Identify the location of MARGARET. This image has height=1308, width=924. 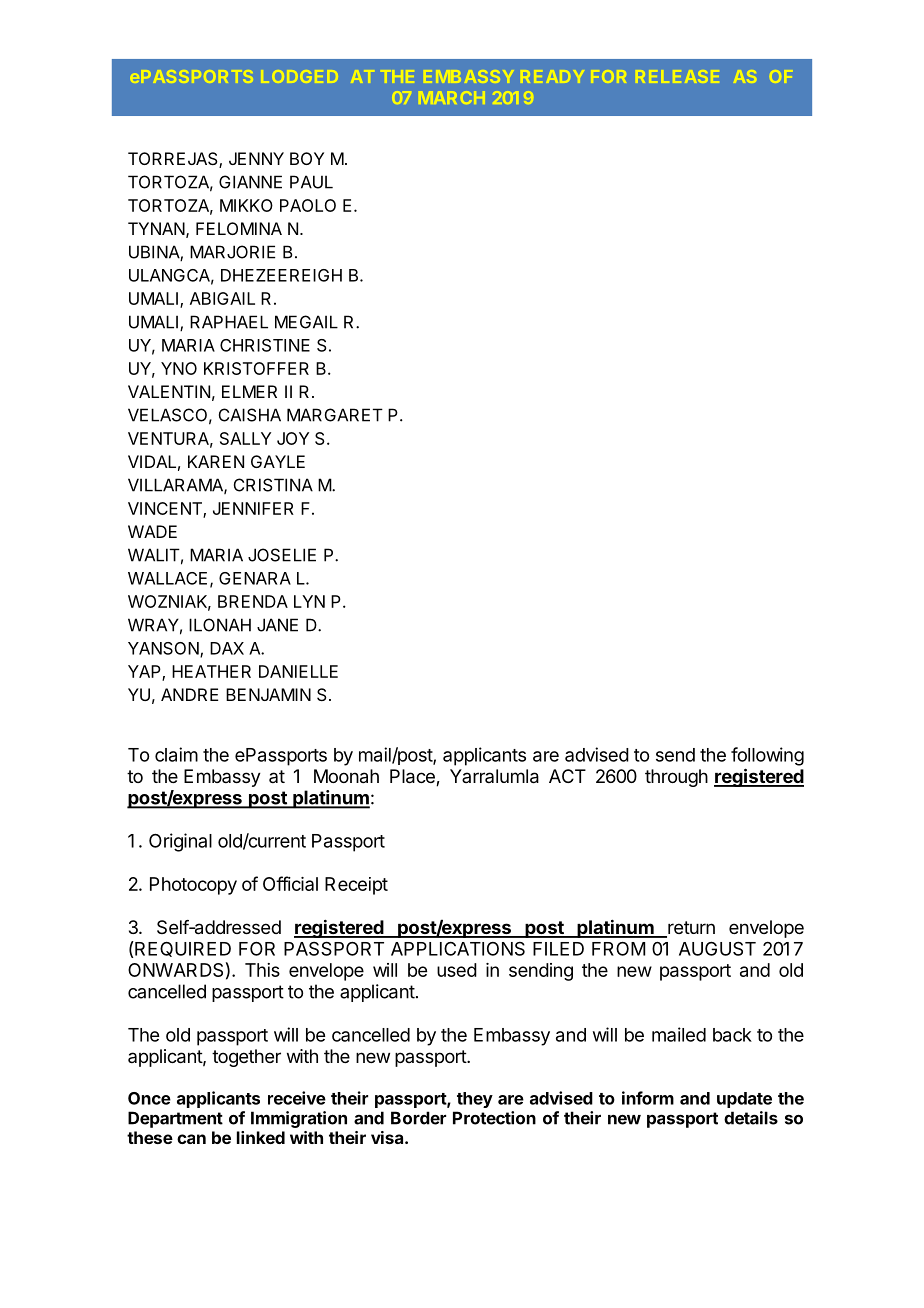
(335, 415).
